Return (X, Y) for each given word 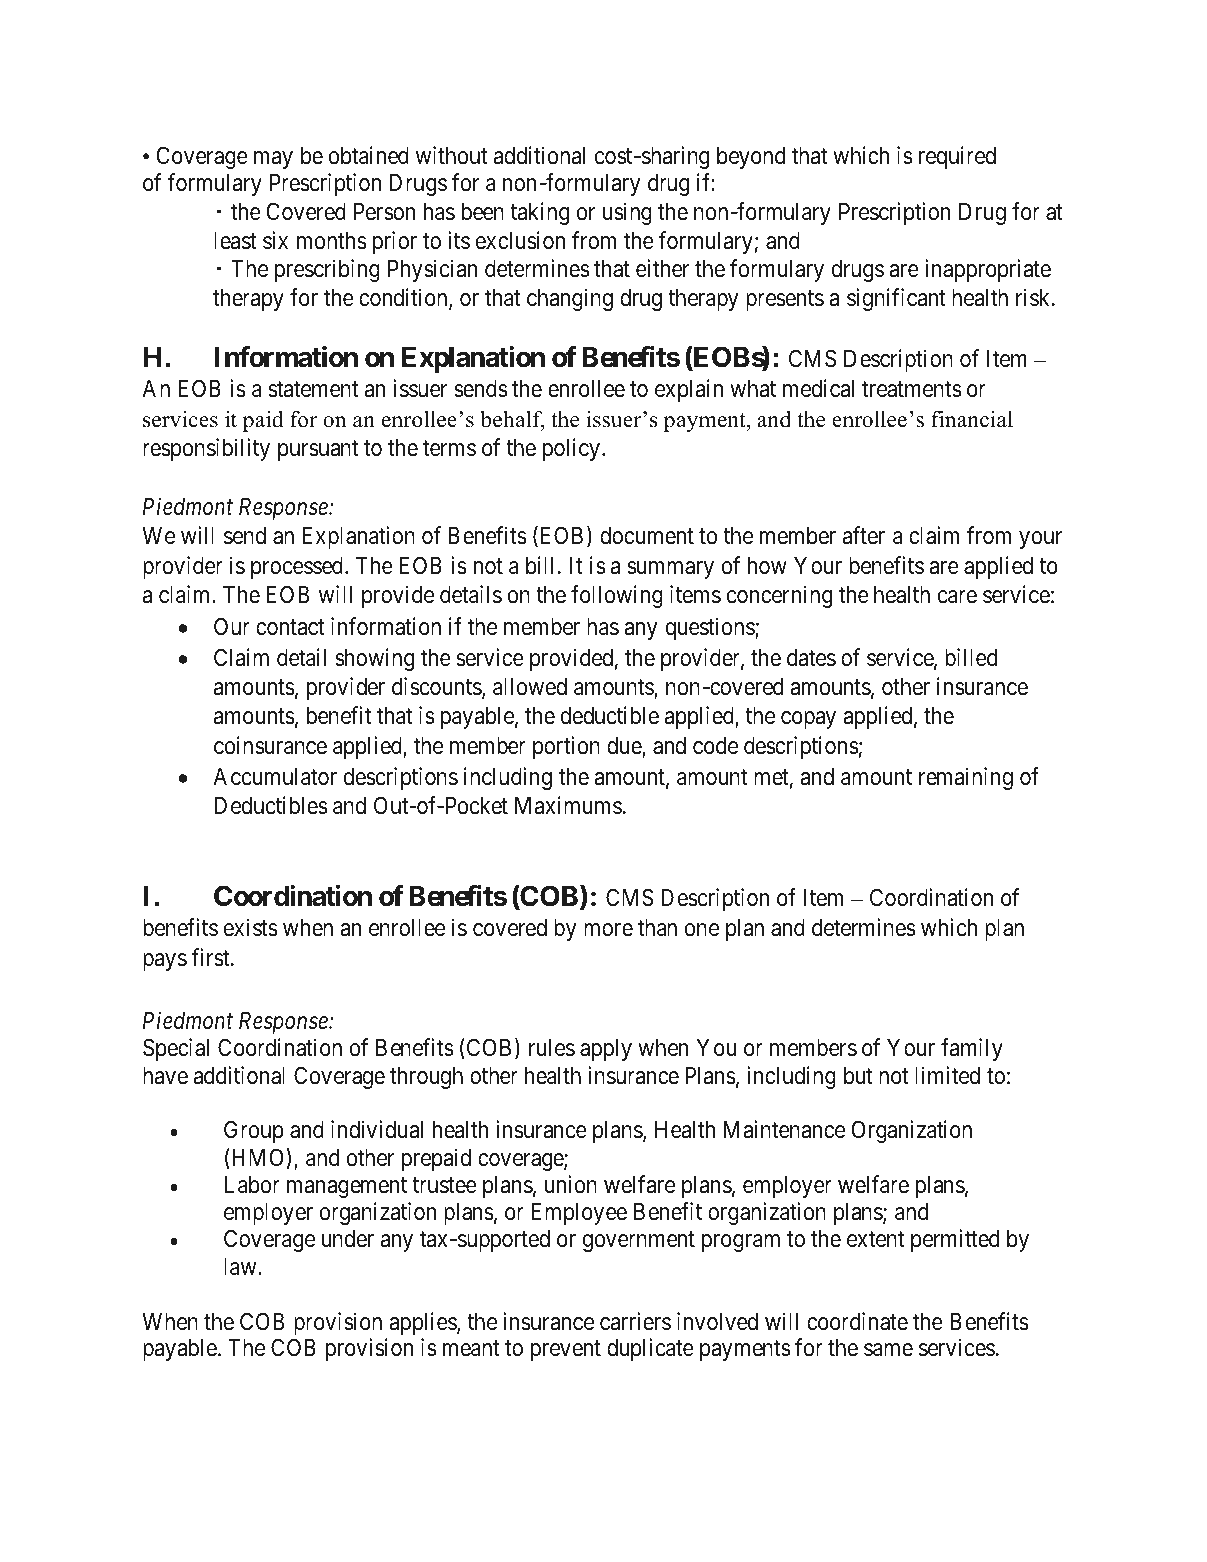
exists (251, 927)
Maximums (568, 805)
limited (947, 1075)
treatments (911, 390)
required (957, 157)
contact (290, 627)
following (617, 596)
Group (254, 1131)
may (273, 160)
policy (571, 449)
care (957, 597)
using (627, 213)
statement (314, 390)
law (241, 1267)
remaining (966, 778)
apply (606, 1050)
